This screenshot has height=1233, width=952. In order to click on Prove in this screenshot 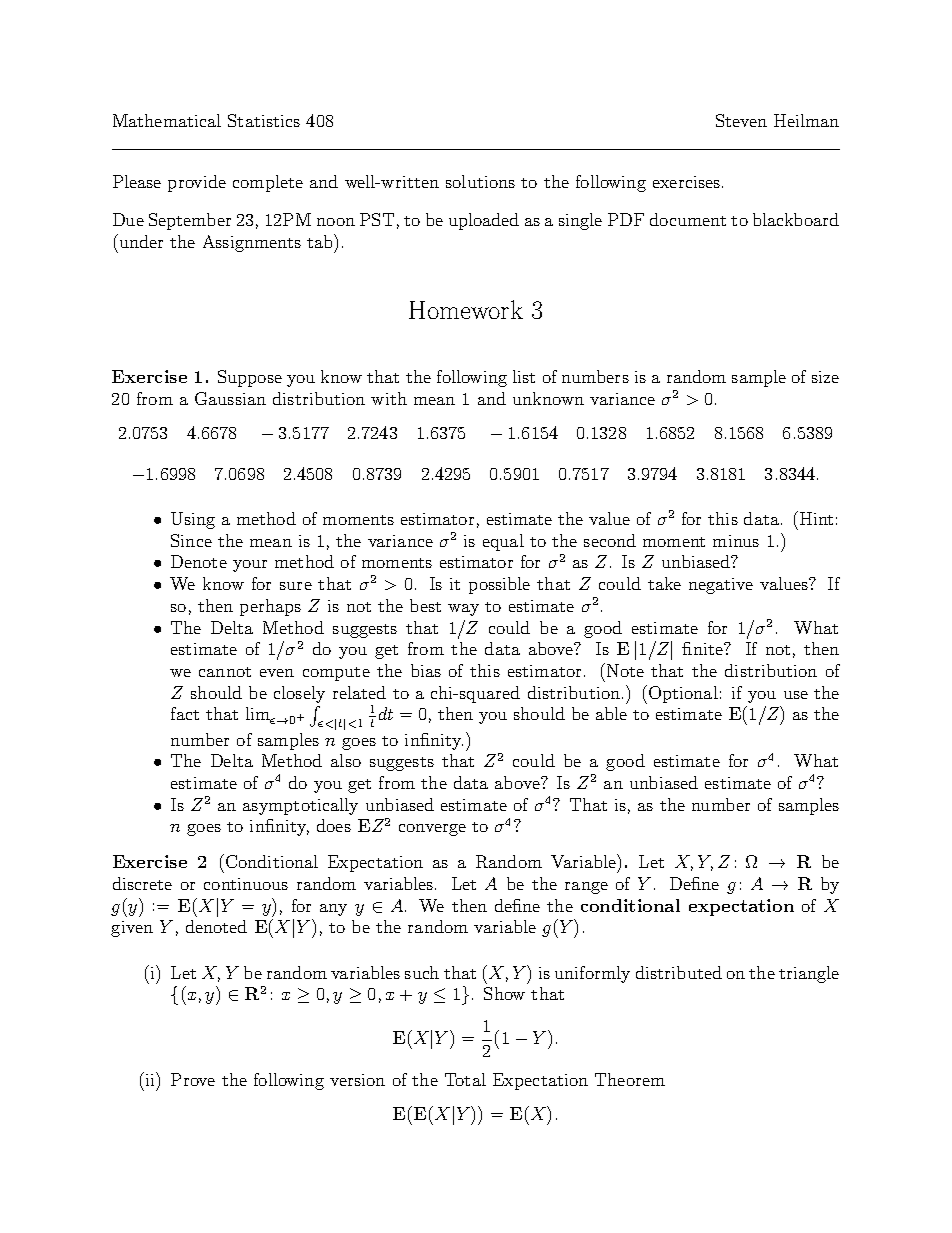, I will do `click(193, 1079)`.
